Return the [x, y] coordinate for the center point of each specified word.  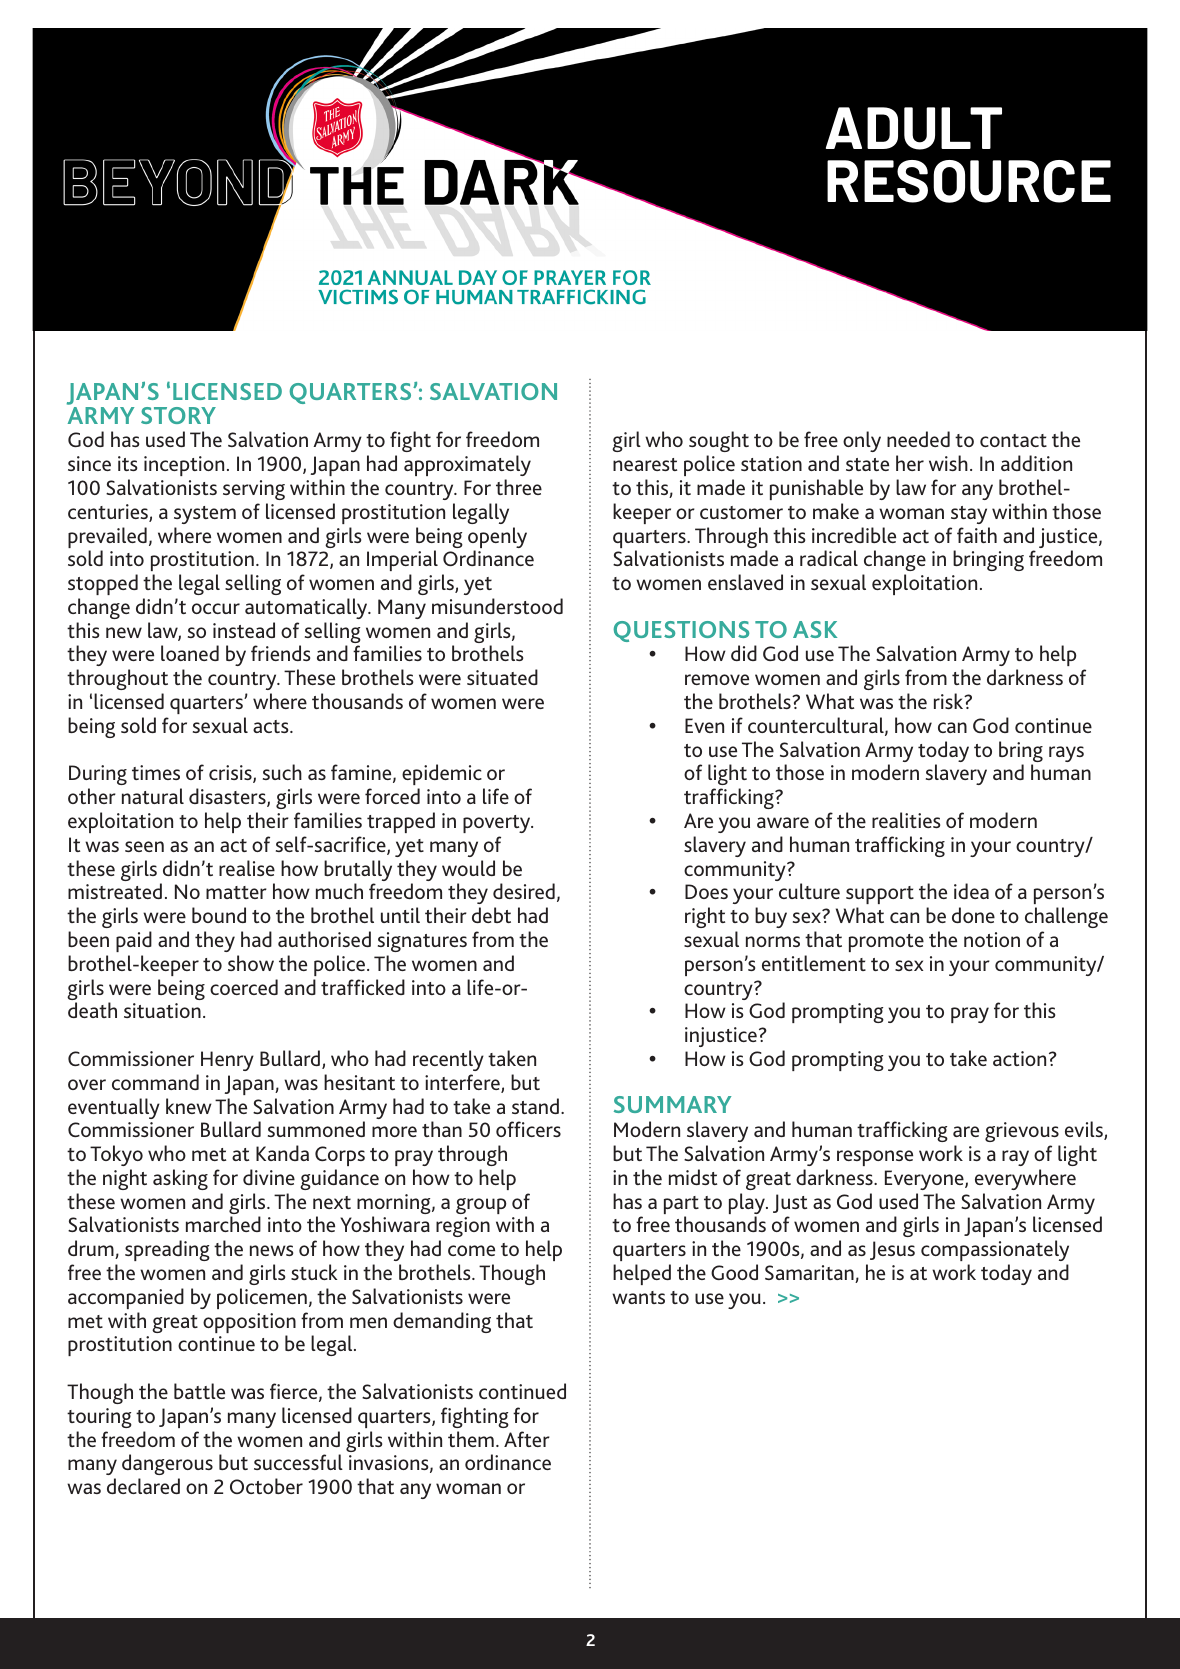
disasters [228, 797]
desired [524, 891]
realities [906, 820]
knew [189, 1106]
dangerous [167, 1466]
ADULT [914, 128]
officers [528, 1129]
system [205, 515]
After [527, 1439]
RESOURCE [969, 181]
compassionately [995, 1250]
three [519, 487]
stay [969, 515]
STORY [178, 415]
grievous [1022, 1132]
